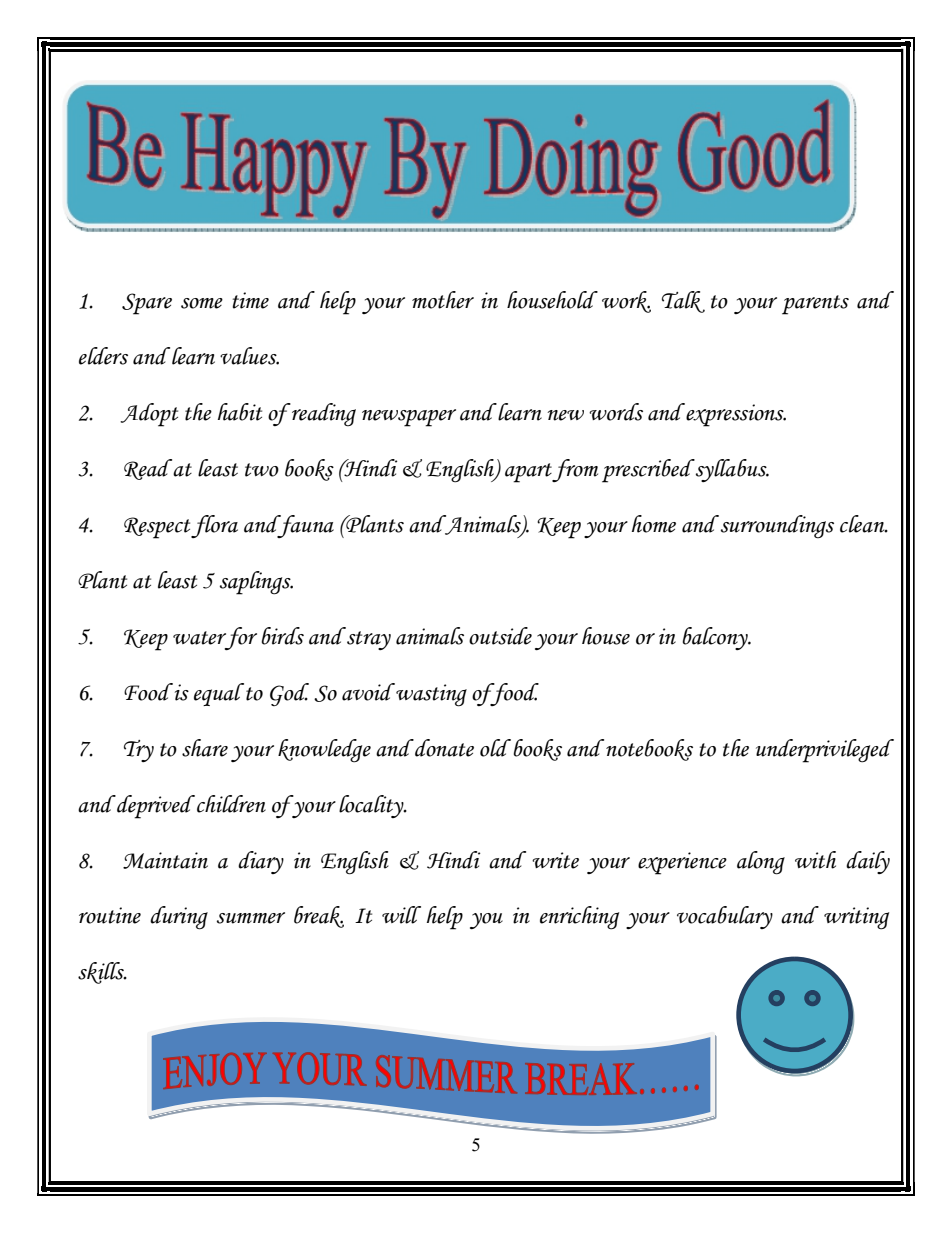  I want to click on underprivileged, so click(825, 751).
